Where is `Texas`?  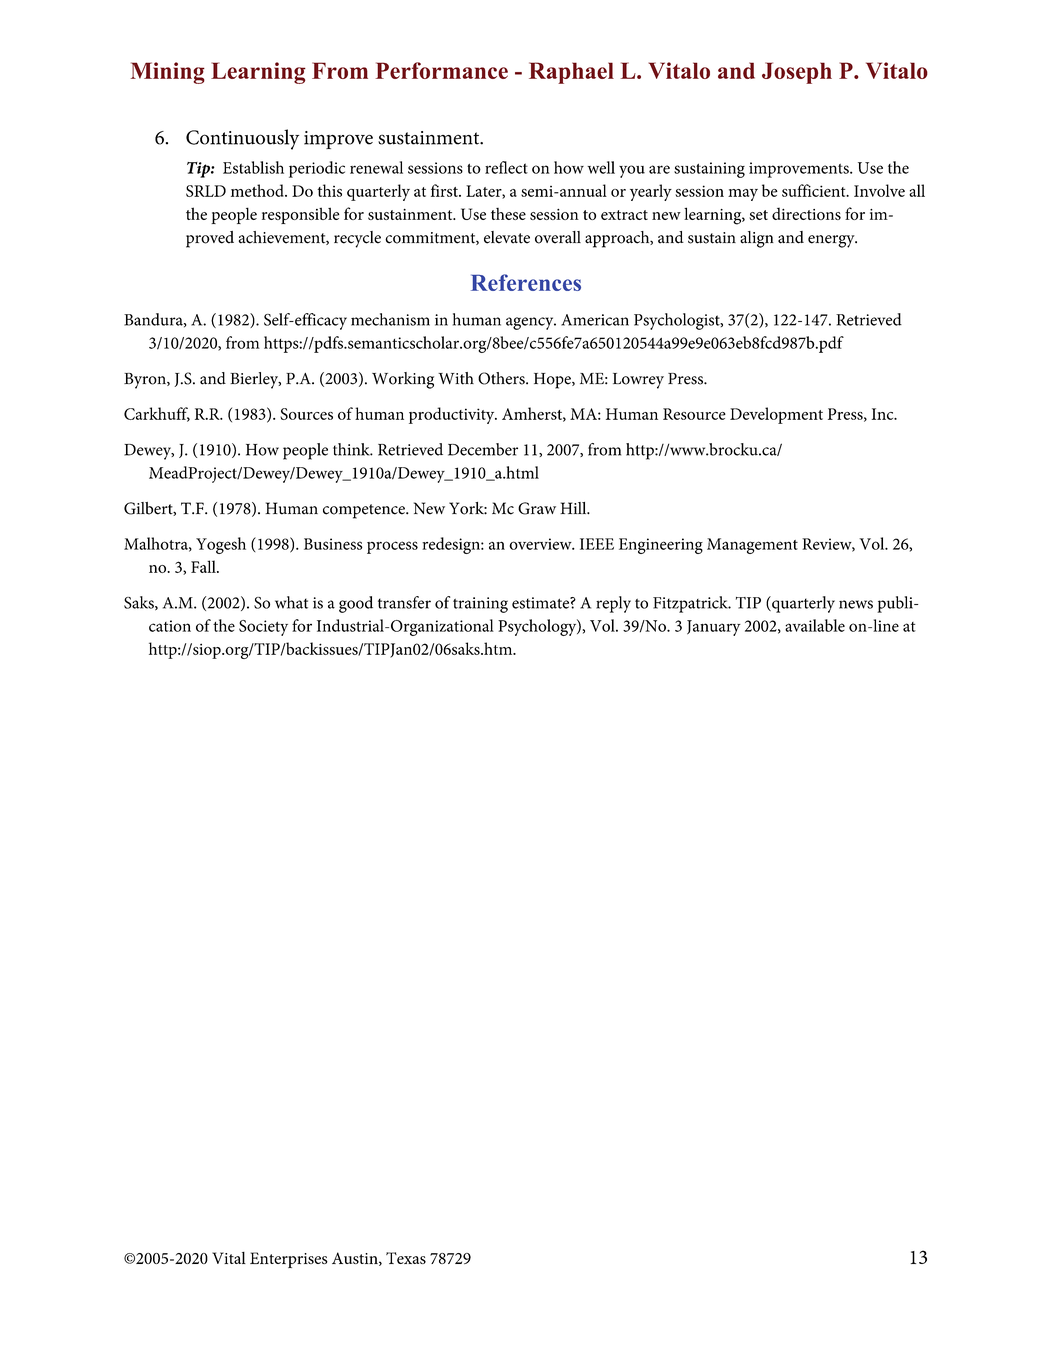 Texas is located at coordinates (406, 1258).
